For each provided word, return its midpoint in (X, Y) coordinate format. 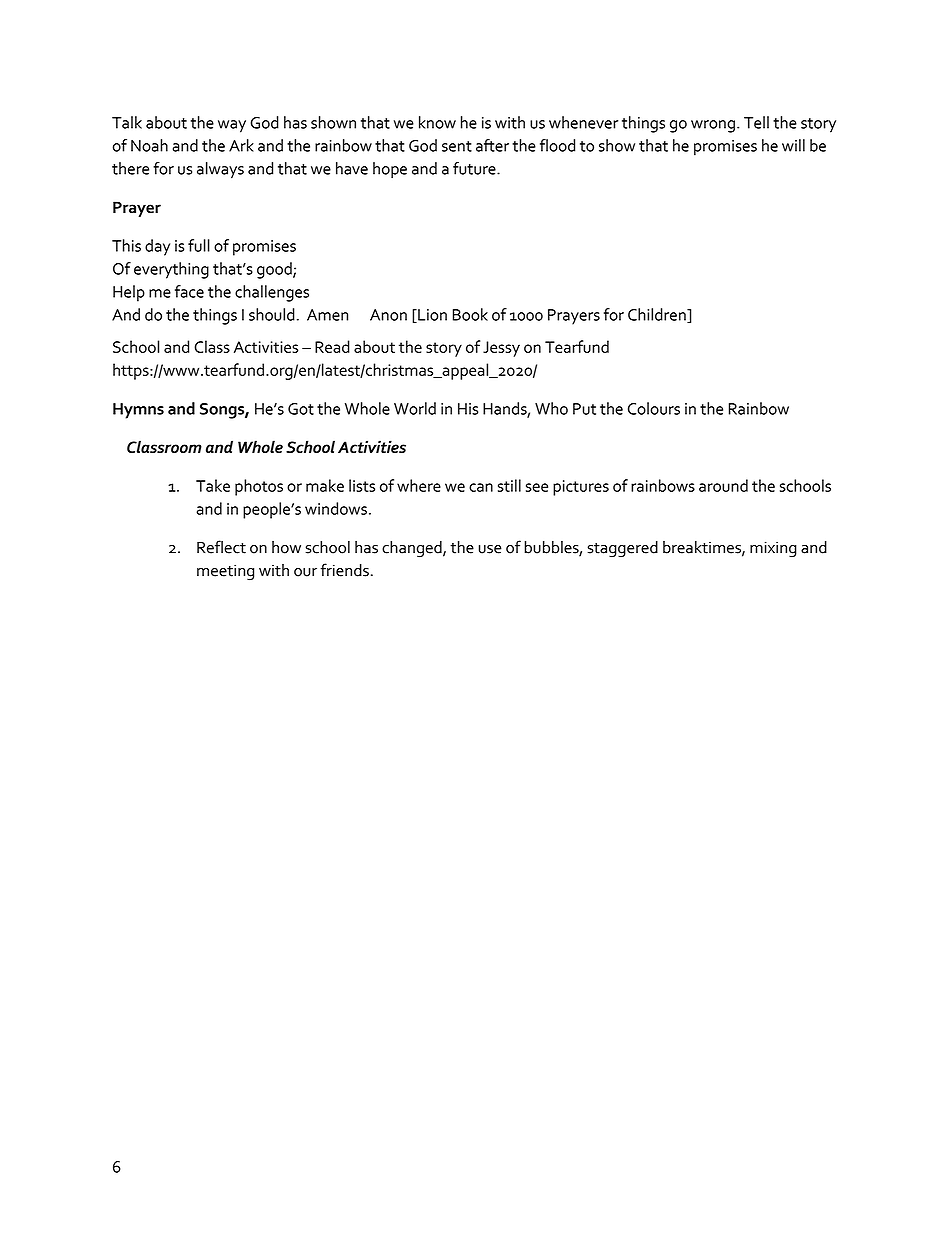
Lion (431, 316)
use (490, 549)
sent (457, 146)
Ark (241, 145)
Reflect (221, 547)
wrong (713, 126)
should (272, 314)
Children (658, 315)
